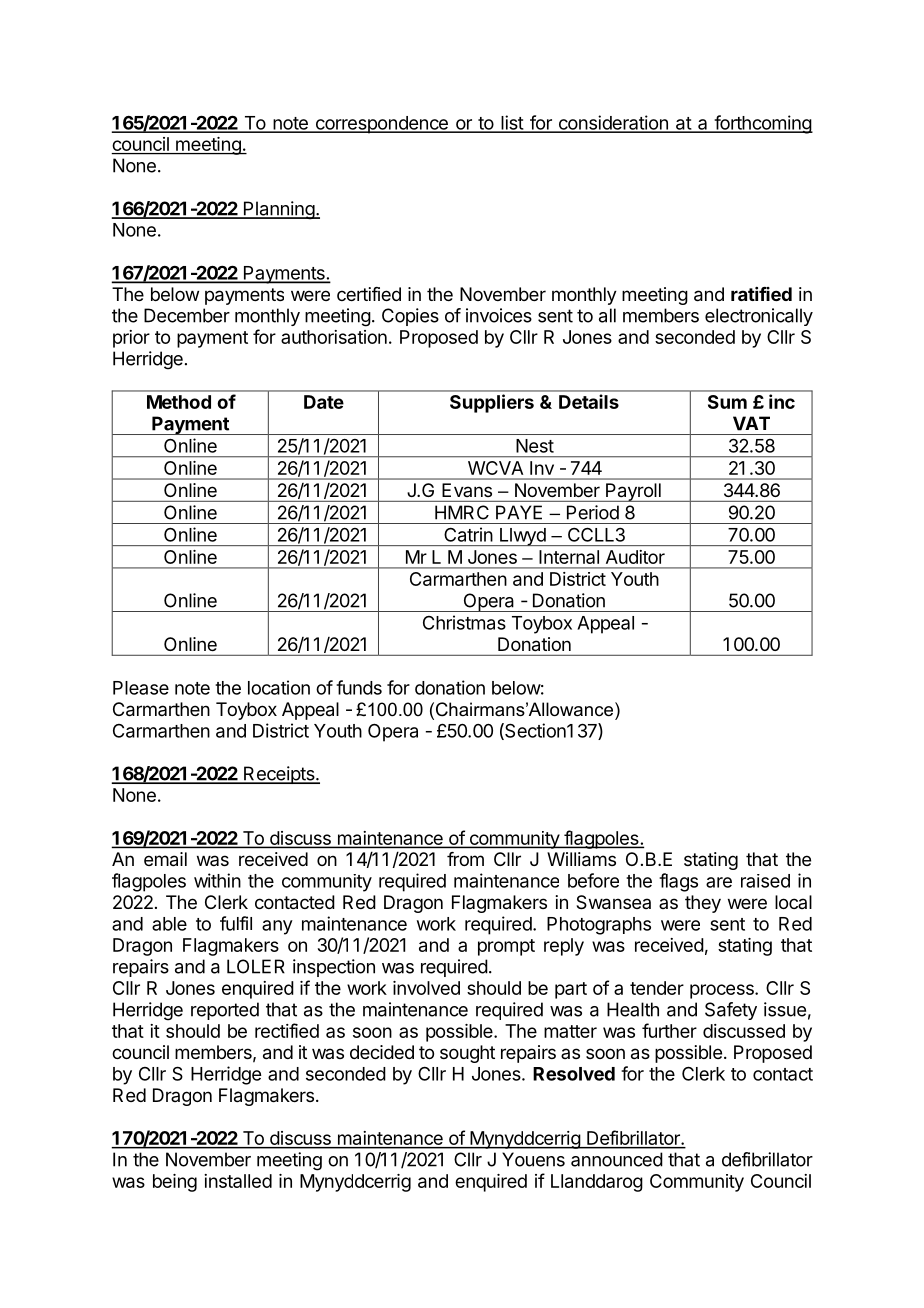  What do you see at coordinates (278, 210) in the screenshot?
I see `Planning` at bounding box center [278, 210].
